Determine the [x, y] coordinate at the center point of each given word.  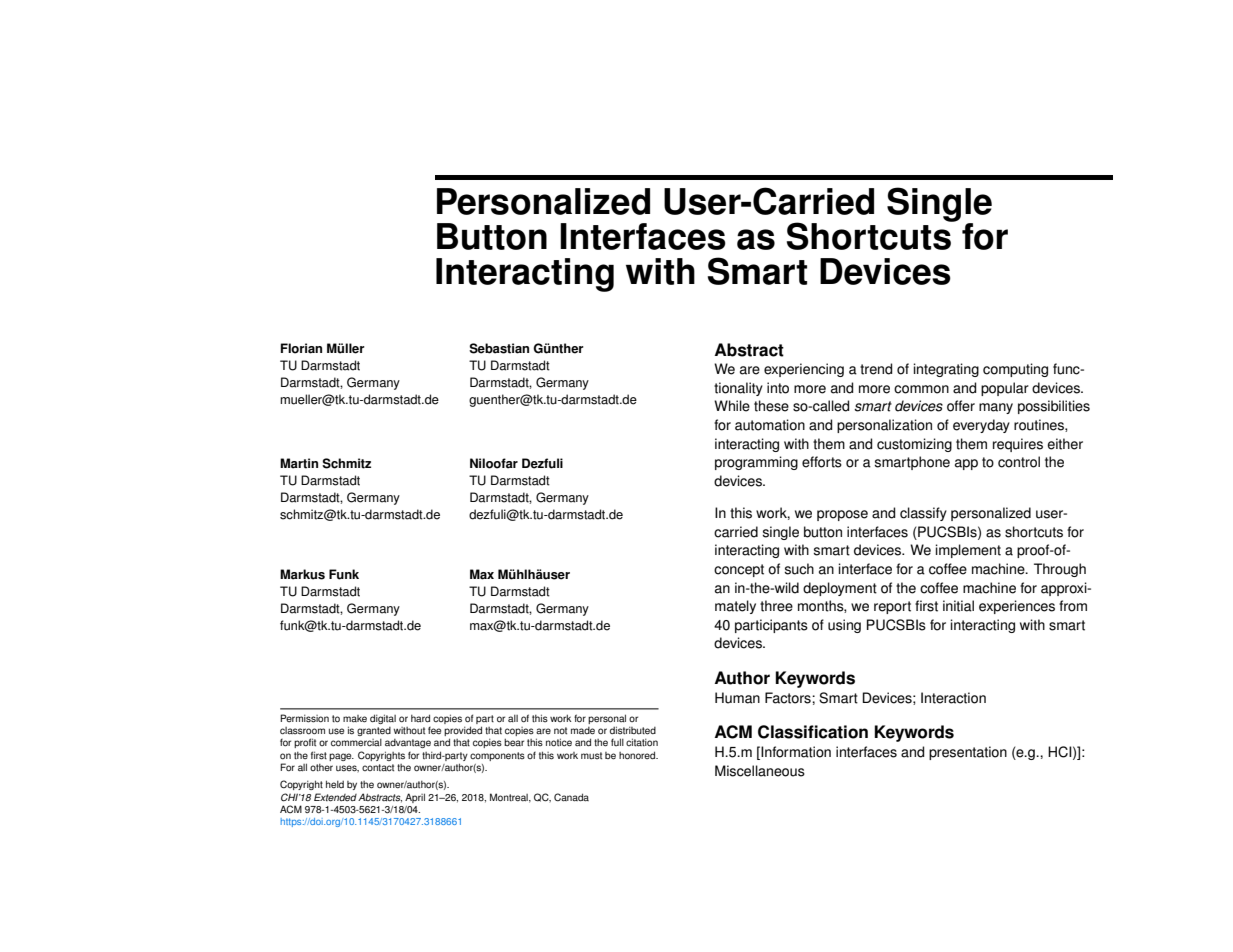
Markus [302, 574]
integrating [946, 370]
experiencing [804, 370]
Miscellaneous [760, 771]
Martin [299, 463]
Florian [301, 348]
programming [756, 463]
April [415, 798]
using [844, 626]
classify [923, 514]
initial [958, 606]
